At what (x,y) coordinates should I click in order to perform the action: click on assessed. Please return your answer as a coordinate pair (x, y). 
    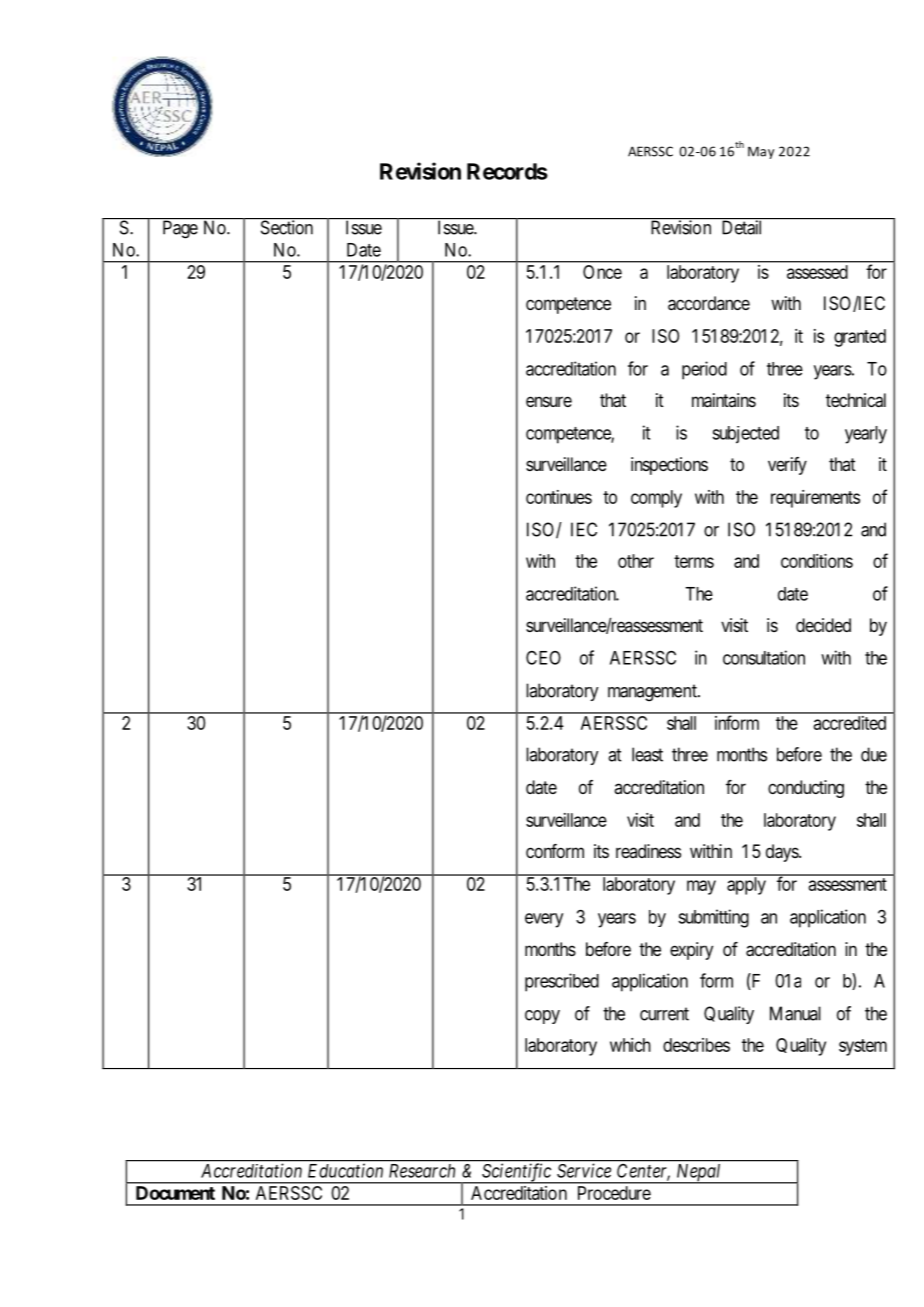
    Looking at the image, I should click on (817, 272).
